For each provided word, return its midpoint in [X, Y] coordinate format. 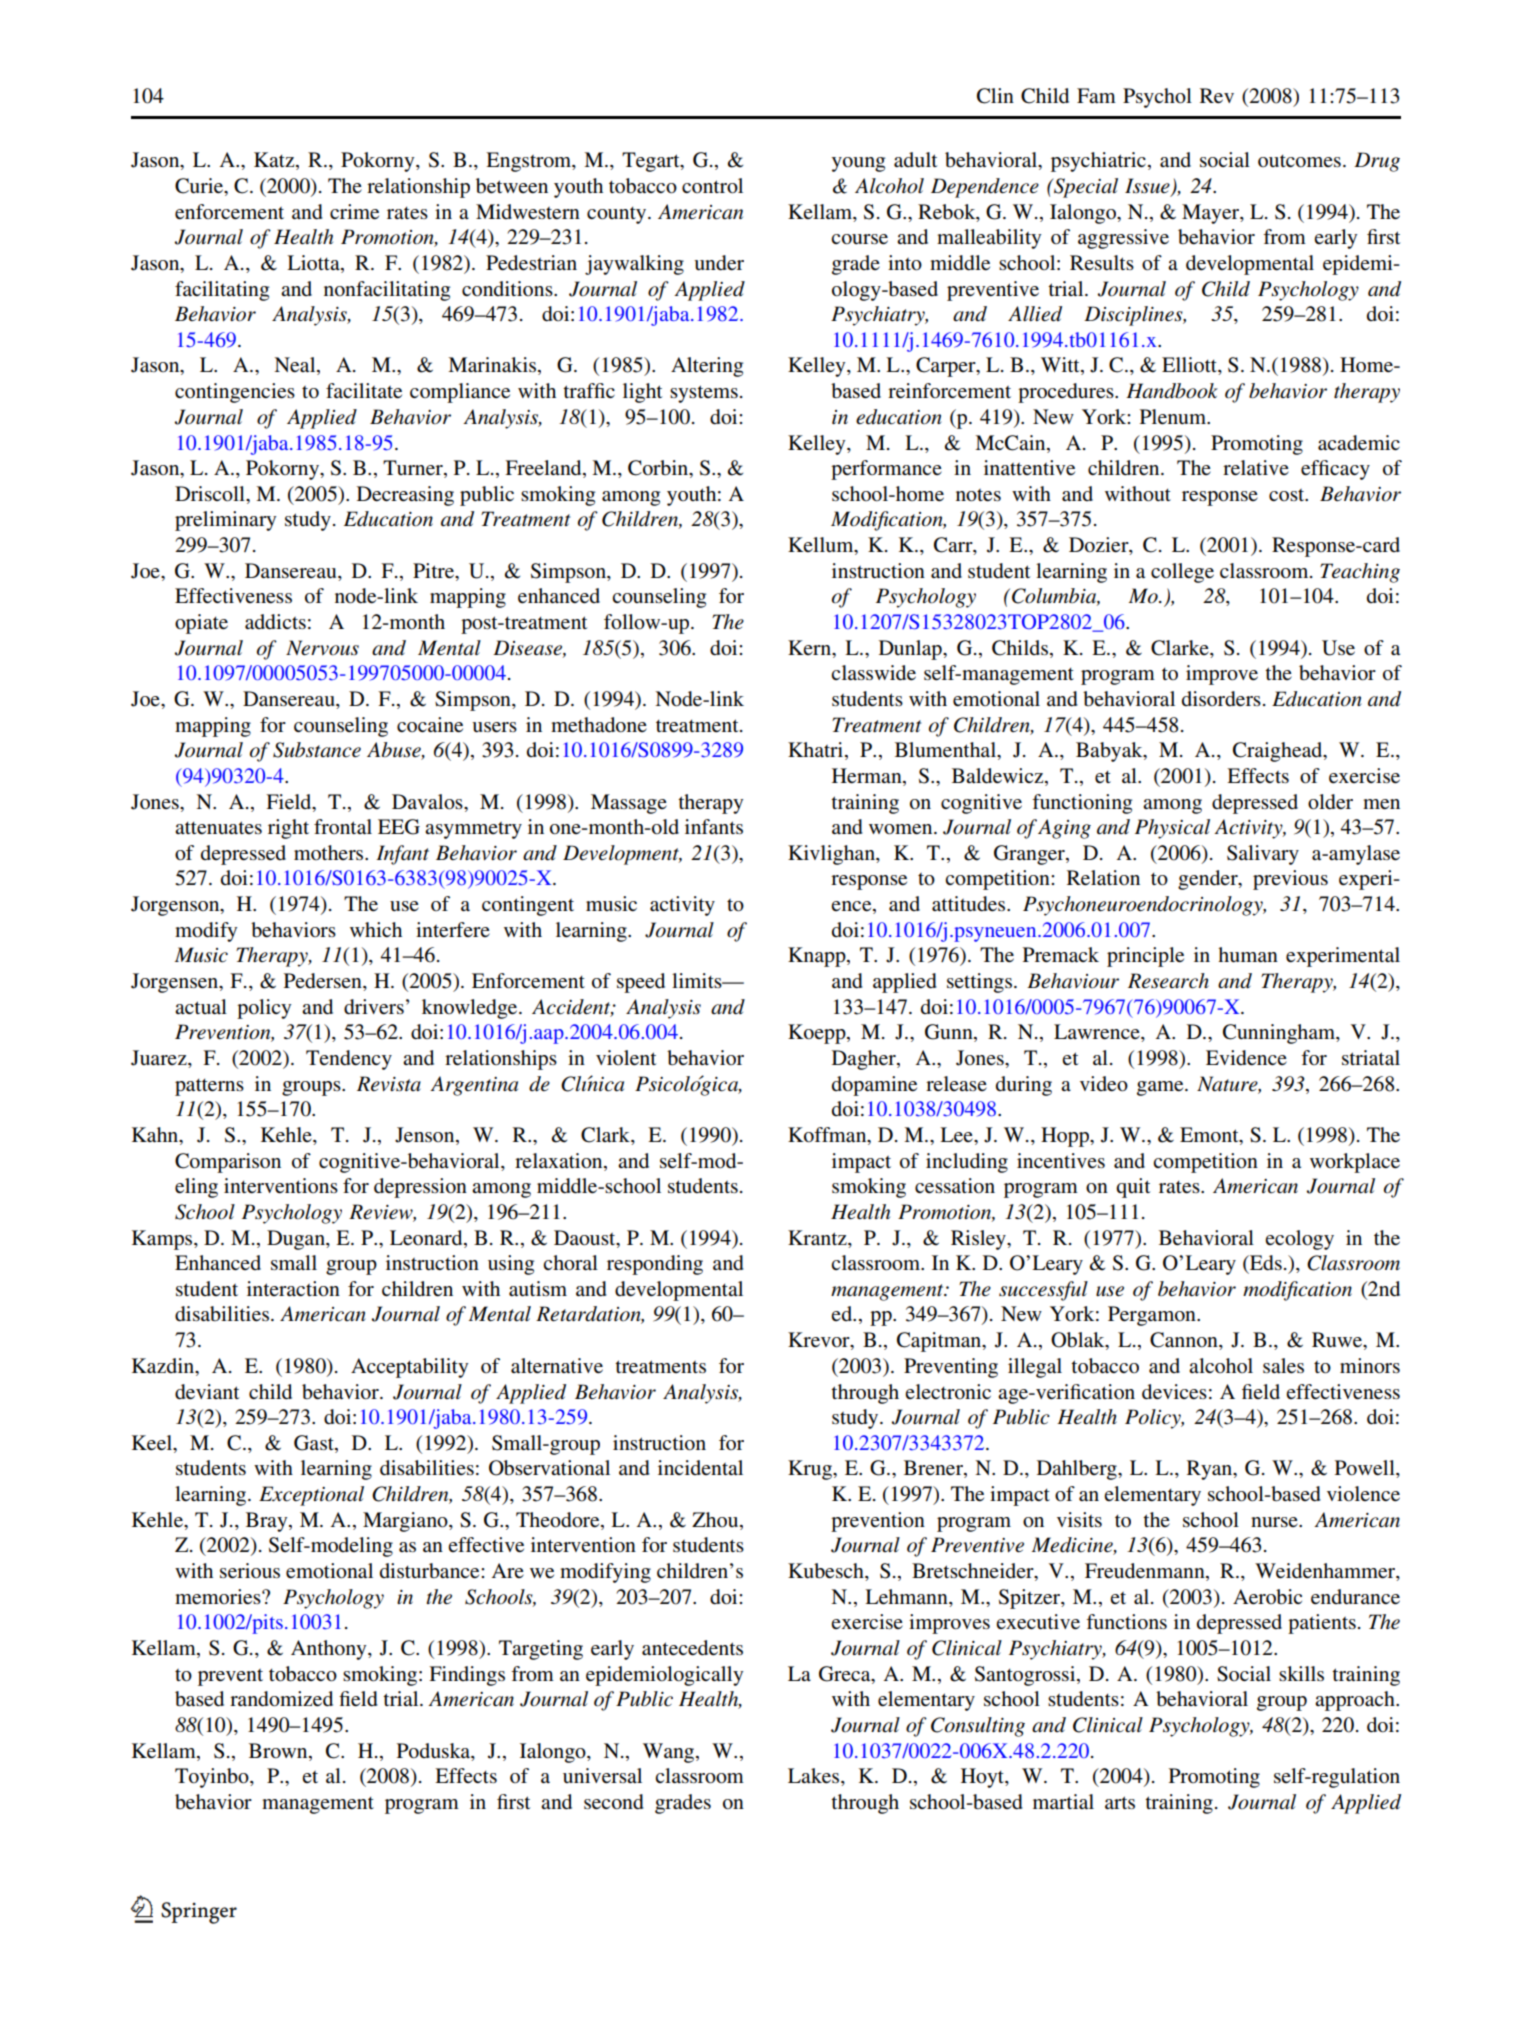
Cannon [1185, 1341]
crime [354, 212]
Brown [279, 1751]
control [712, 186]
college [1182, 573]
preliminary [225, 521]
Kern [811, 647]
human [1248, 954]
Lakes [815, 1777]
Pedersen [324, 982]
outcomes [1299, 161]
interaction [293, 1289]
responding [655, 1265]
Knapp [818, 957]
